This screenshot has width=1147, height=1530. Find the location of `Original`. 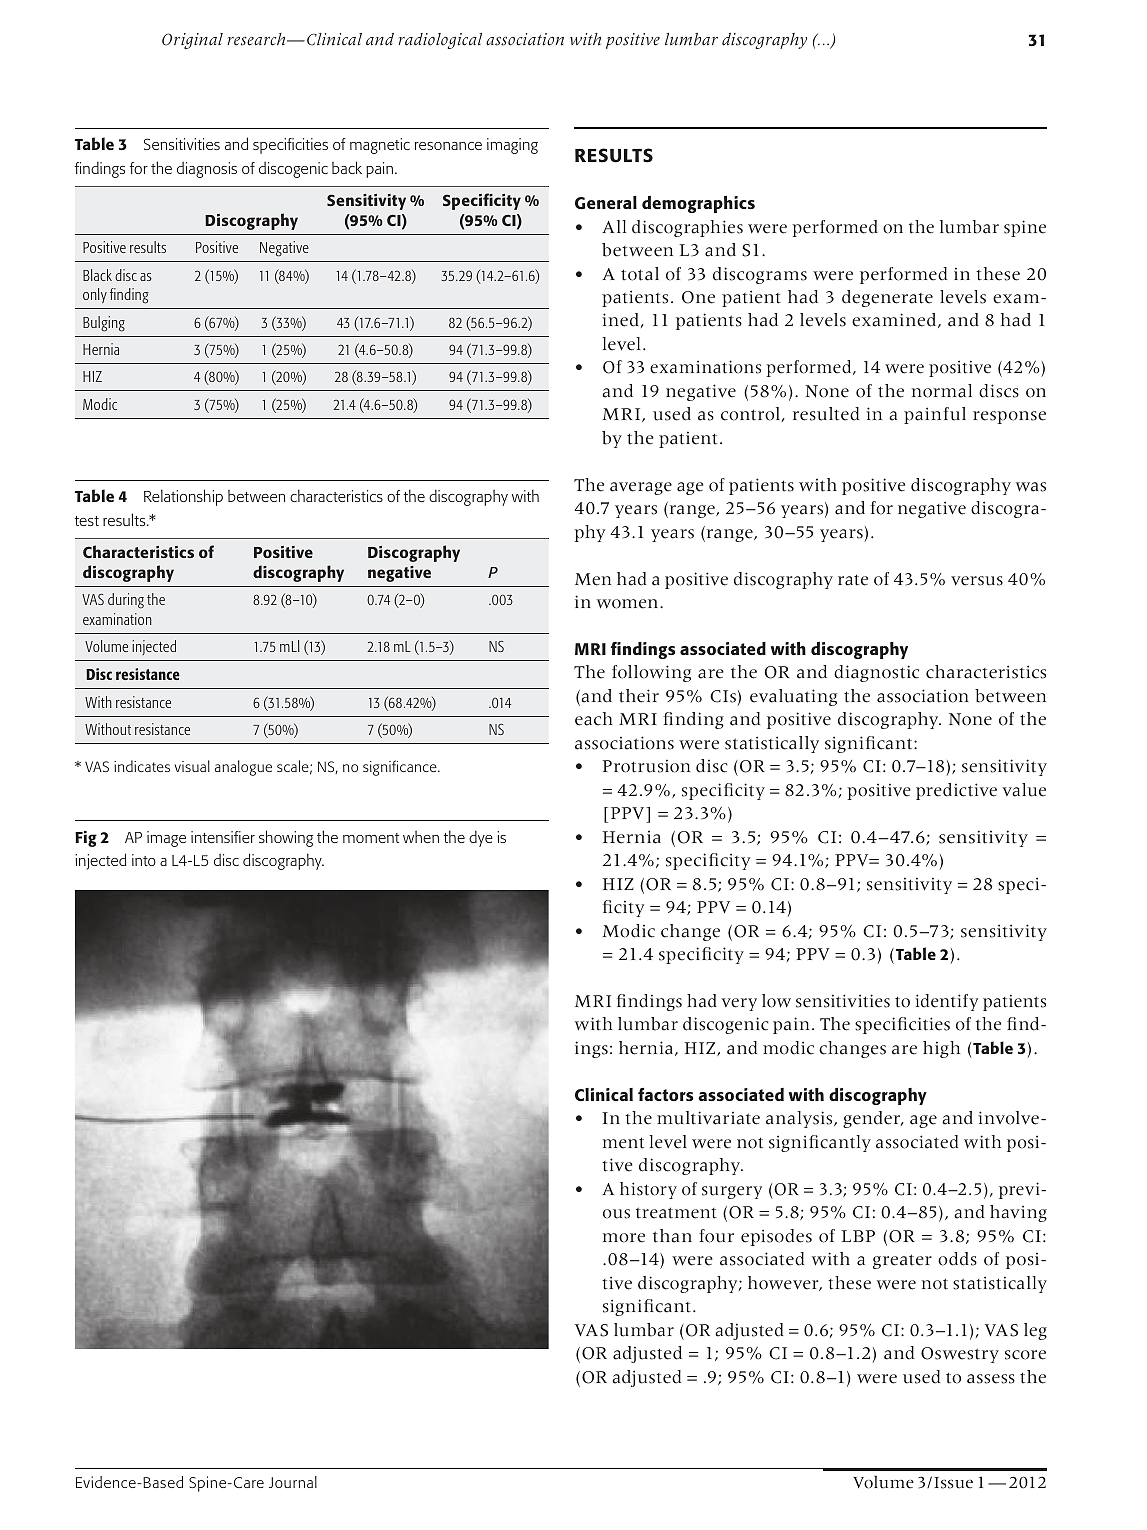

Original is located at coordinates (192, 41).
